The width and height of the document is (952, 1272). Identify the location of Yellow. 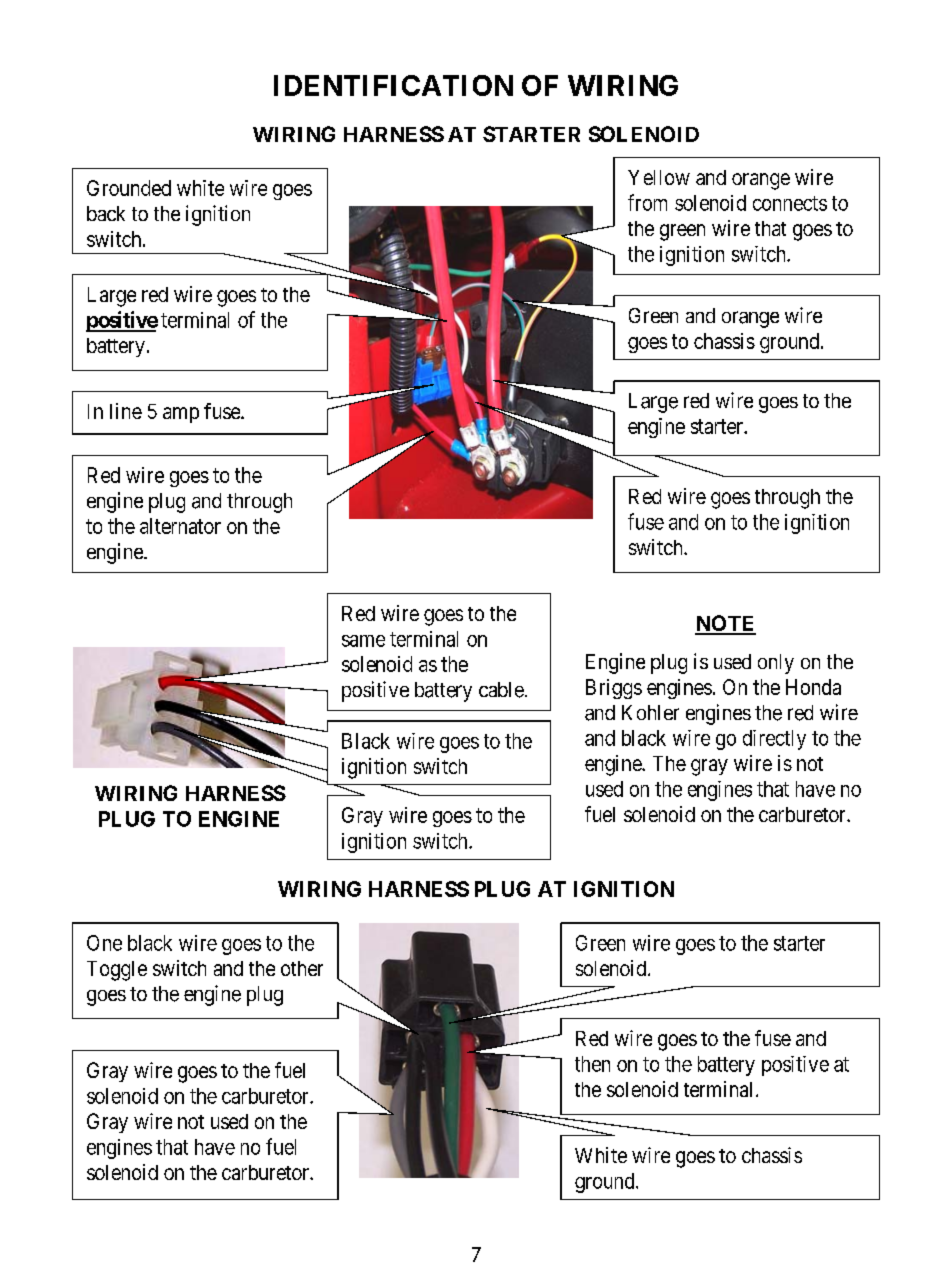
(659, 177).
